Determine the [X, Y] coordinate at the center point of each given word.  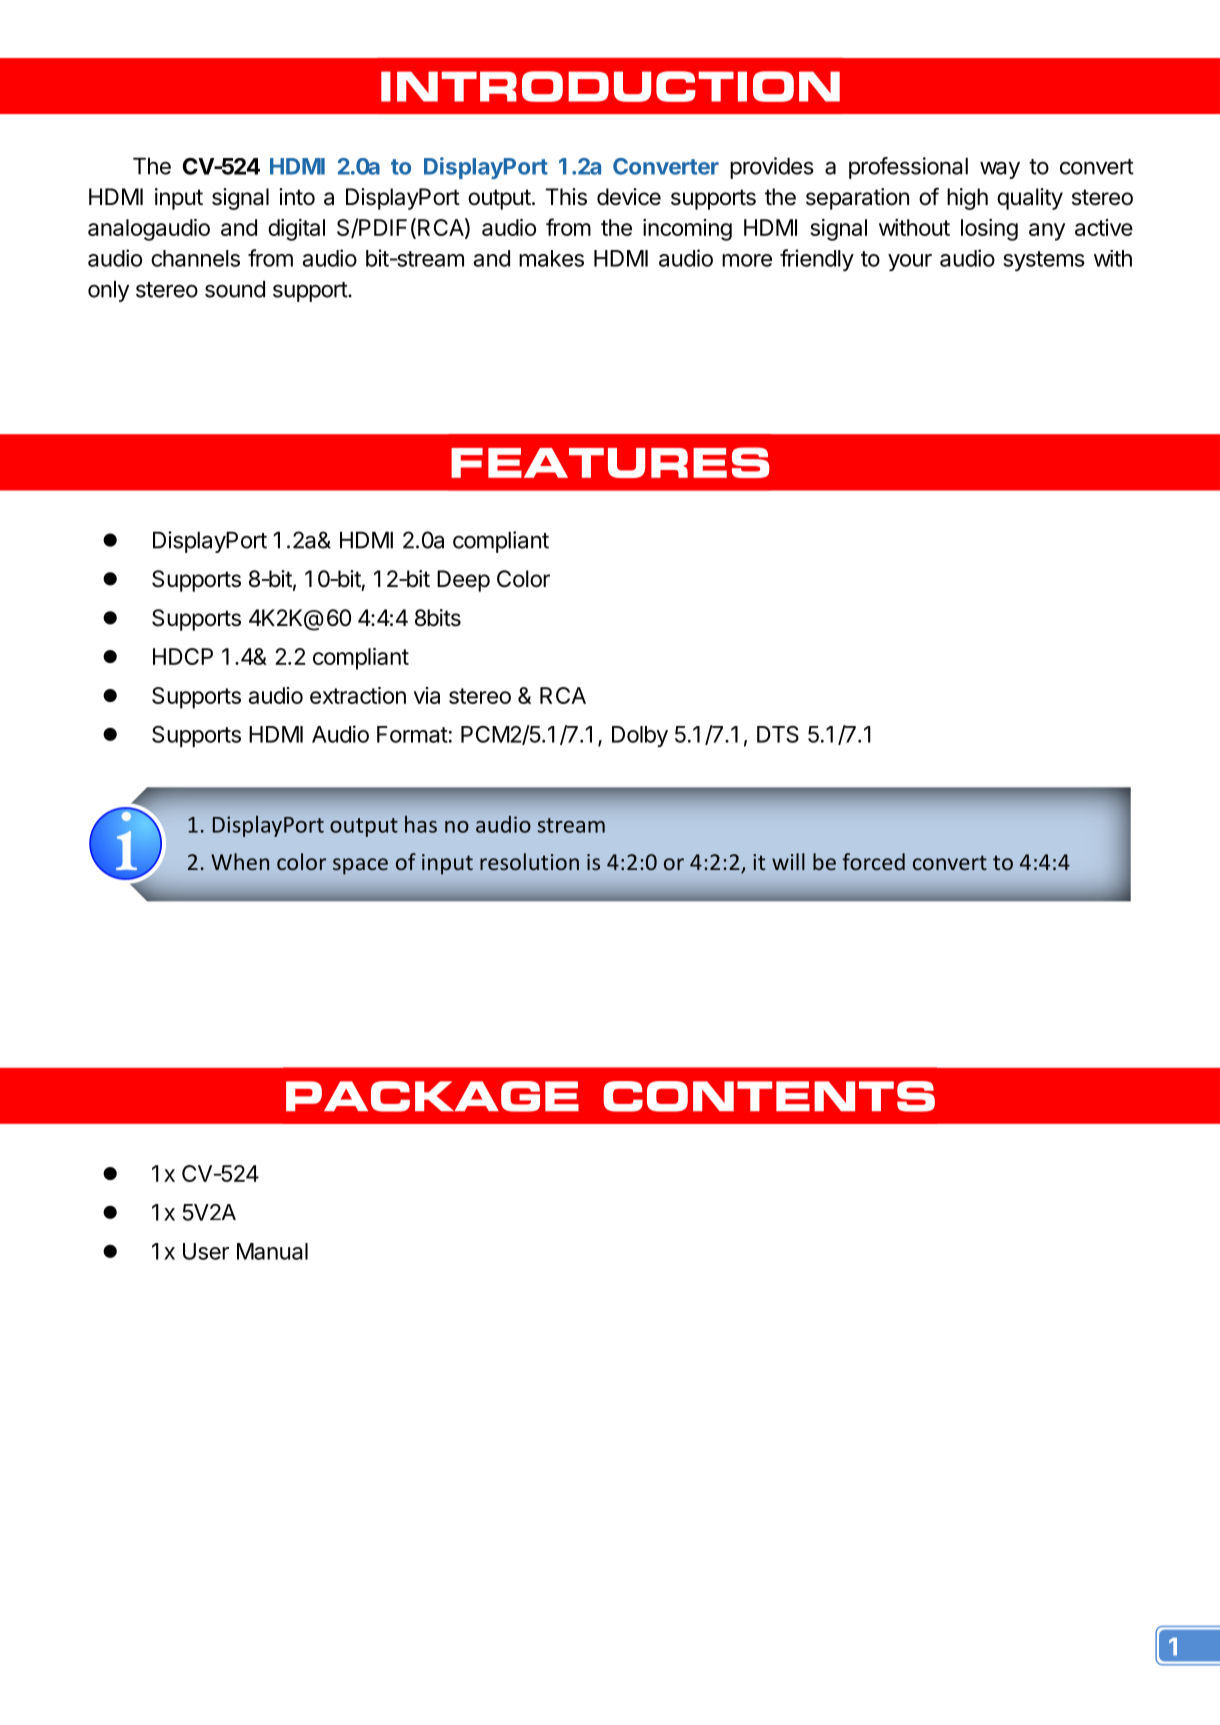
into [297, 196]
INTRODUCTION [610, 86]
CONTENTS [769, 1096]
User [206, 1251]
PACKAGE [432, 1096]
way [1000, 170]
